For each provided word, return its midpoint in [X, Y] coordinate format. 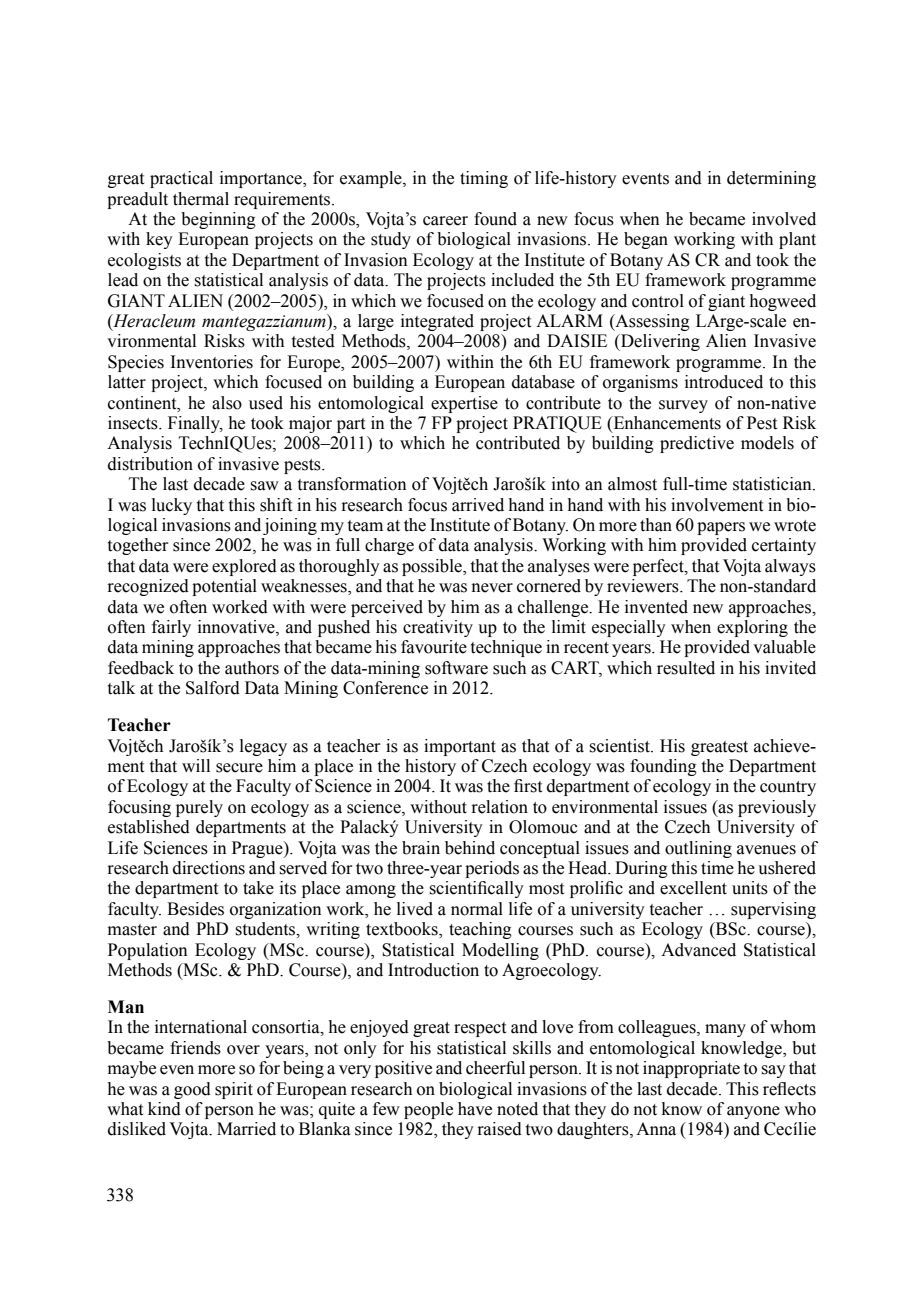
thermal [201, 199]
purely [199, 808]
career [445, 221]
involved [784, 219]
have [475, 1109]
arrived [478, 505]
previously [777, 808]
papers [721, 528]
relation [499, 807]
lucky [172, 506]
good [192, 1090]
